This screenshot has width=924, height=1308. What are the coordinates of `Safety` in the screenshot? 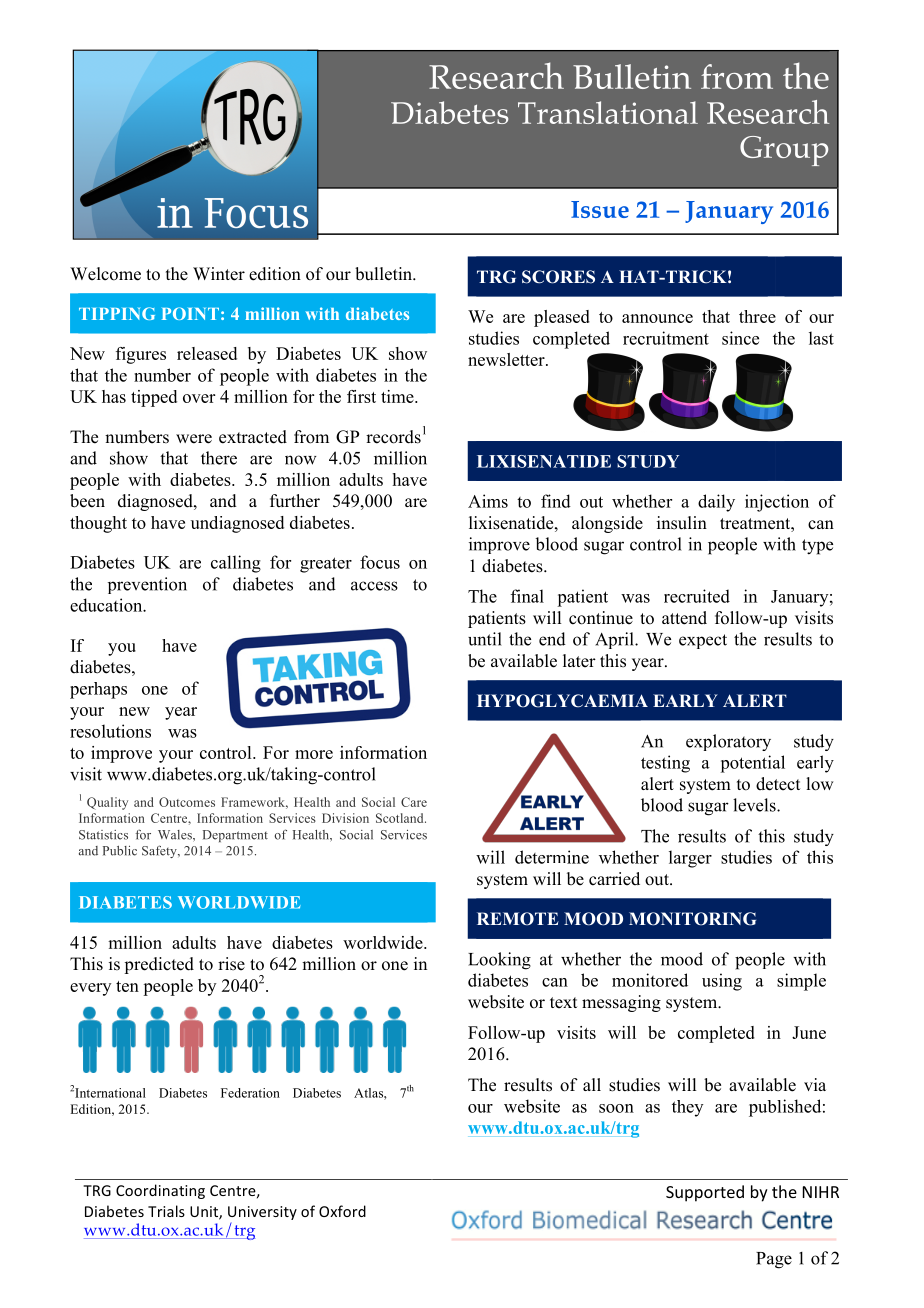 It's located at (160, 851).
